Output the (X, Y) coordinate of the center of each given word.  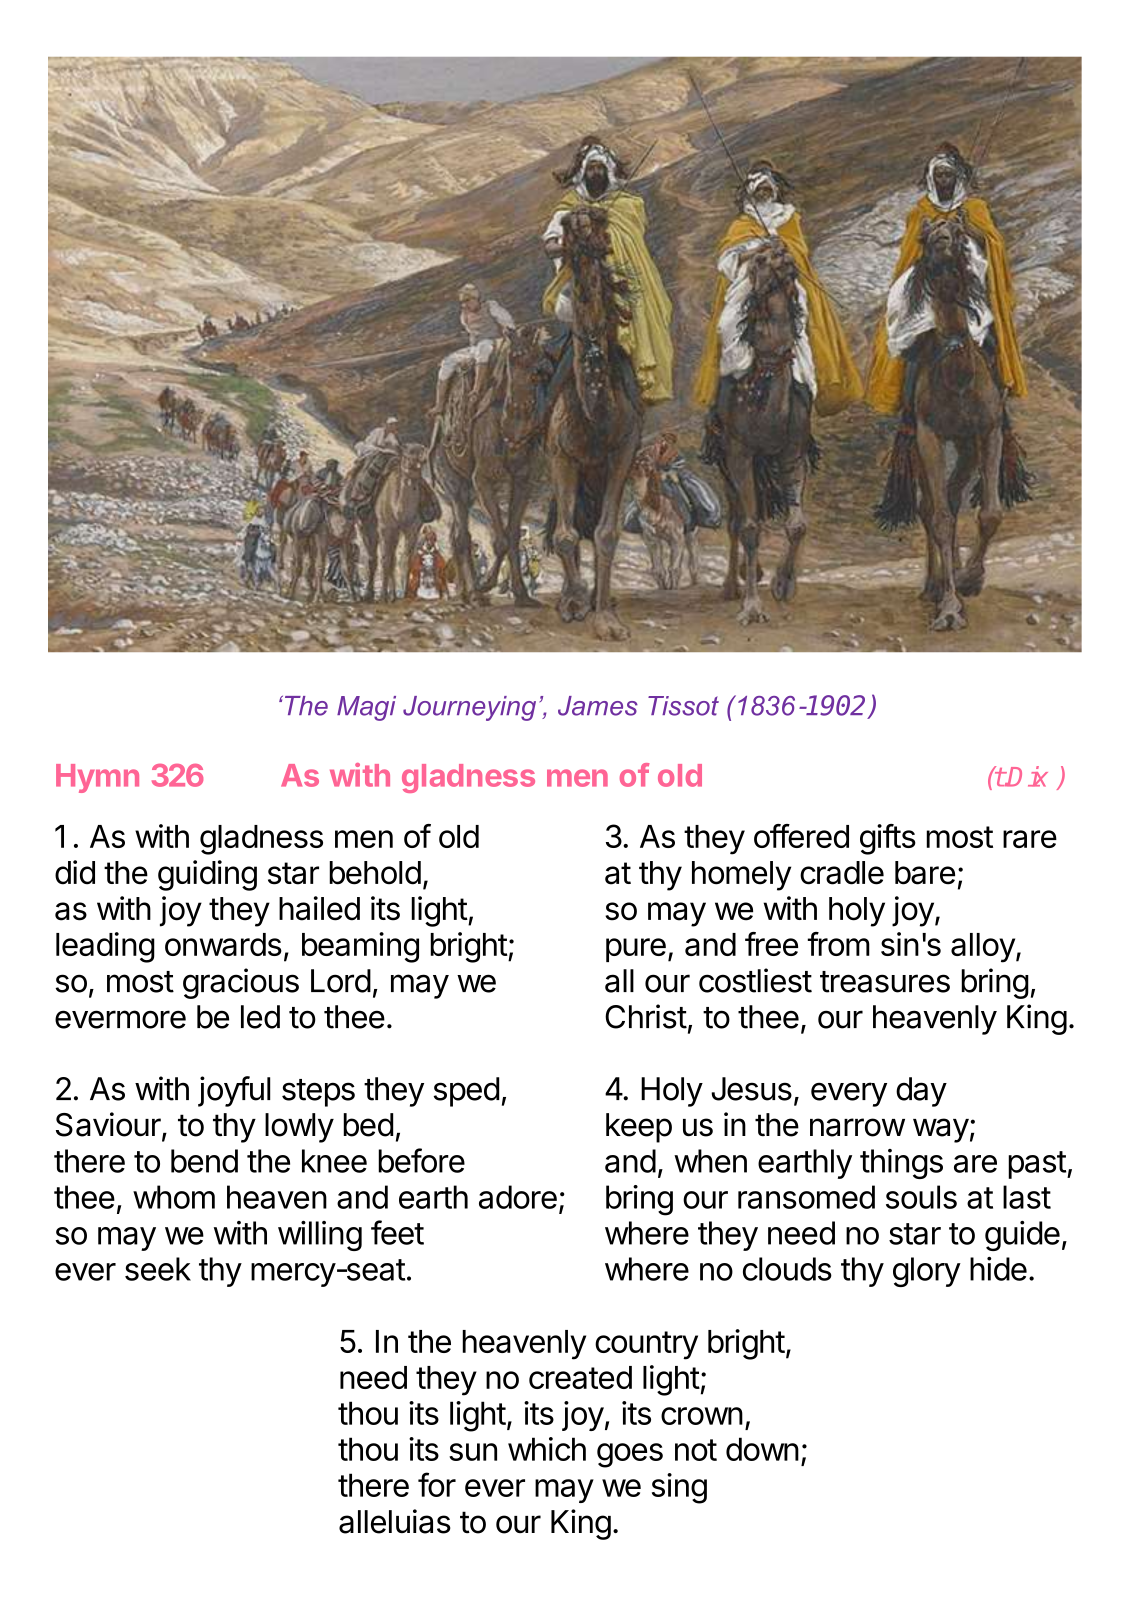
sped (466, 1092)
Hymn (97, 778)
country (646, 1345)
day (921, 1092)
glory (927, 1272)
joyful (234, 1091)
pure (636, 950)
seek (158, 1269)
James (598, 706)
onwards (223, 944)
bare (925, 873)
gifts (888, 839)
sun (473, 1452)
